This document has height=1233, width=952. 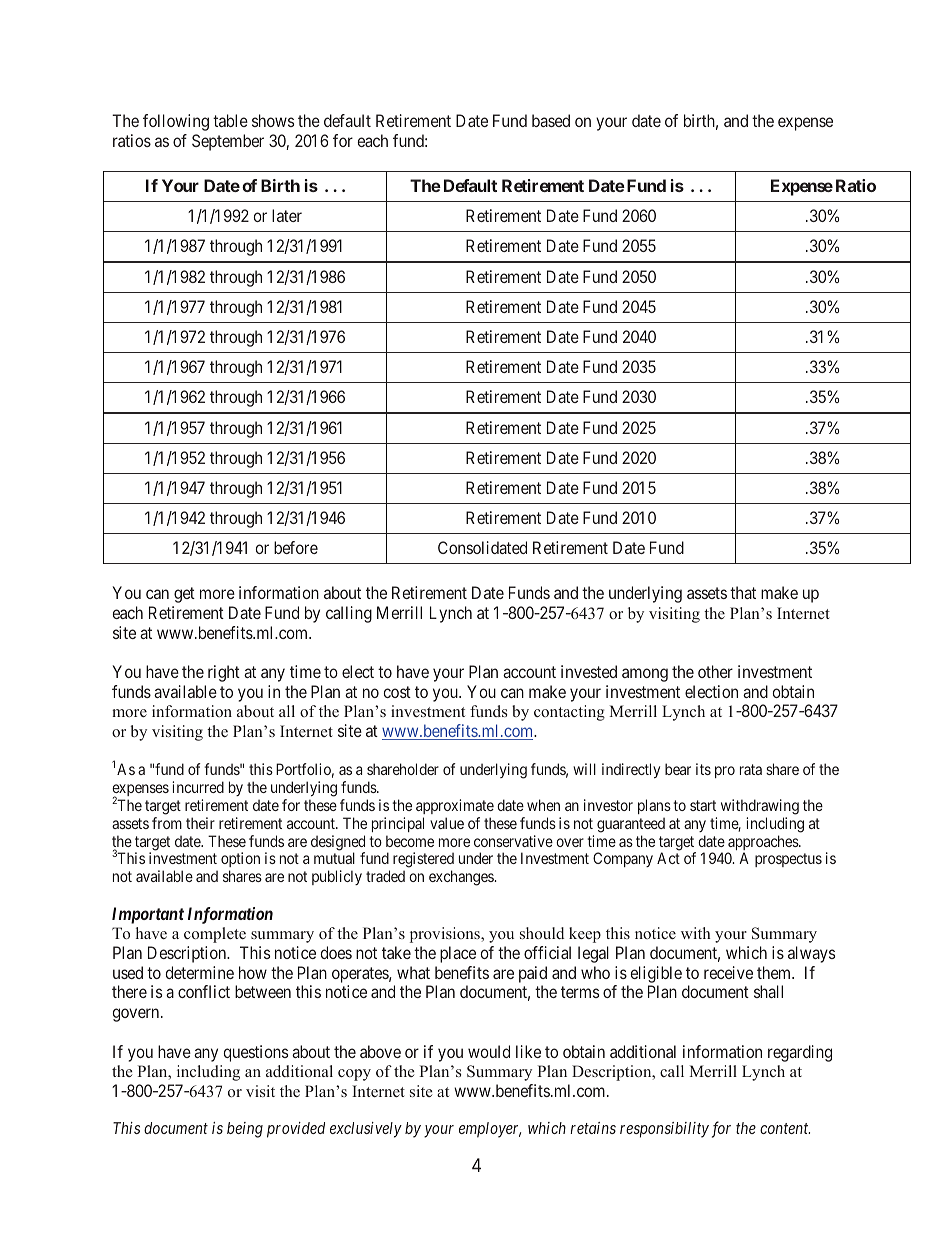 I want to click on later, so click(x=287, y=215).
